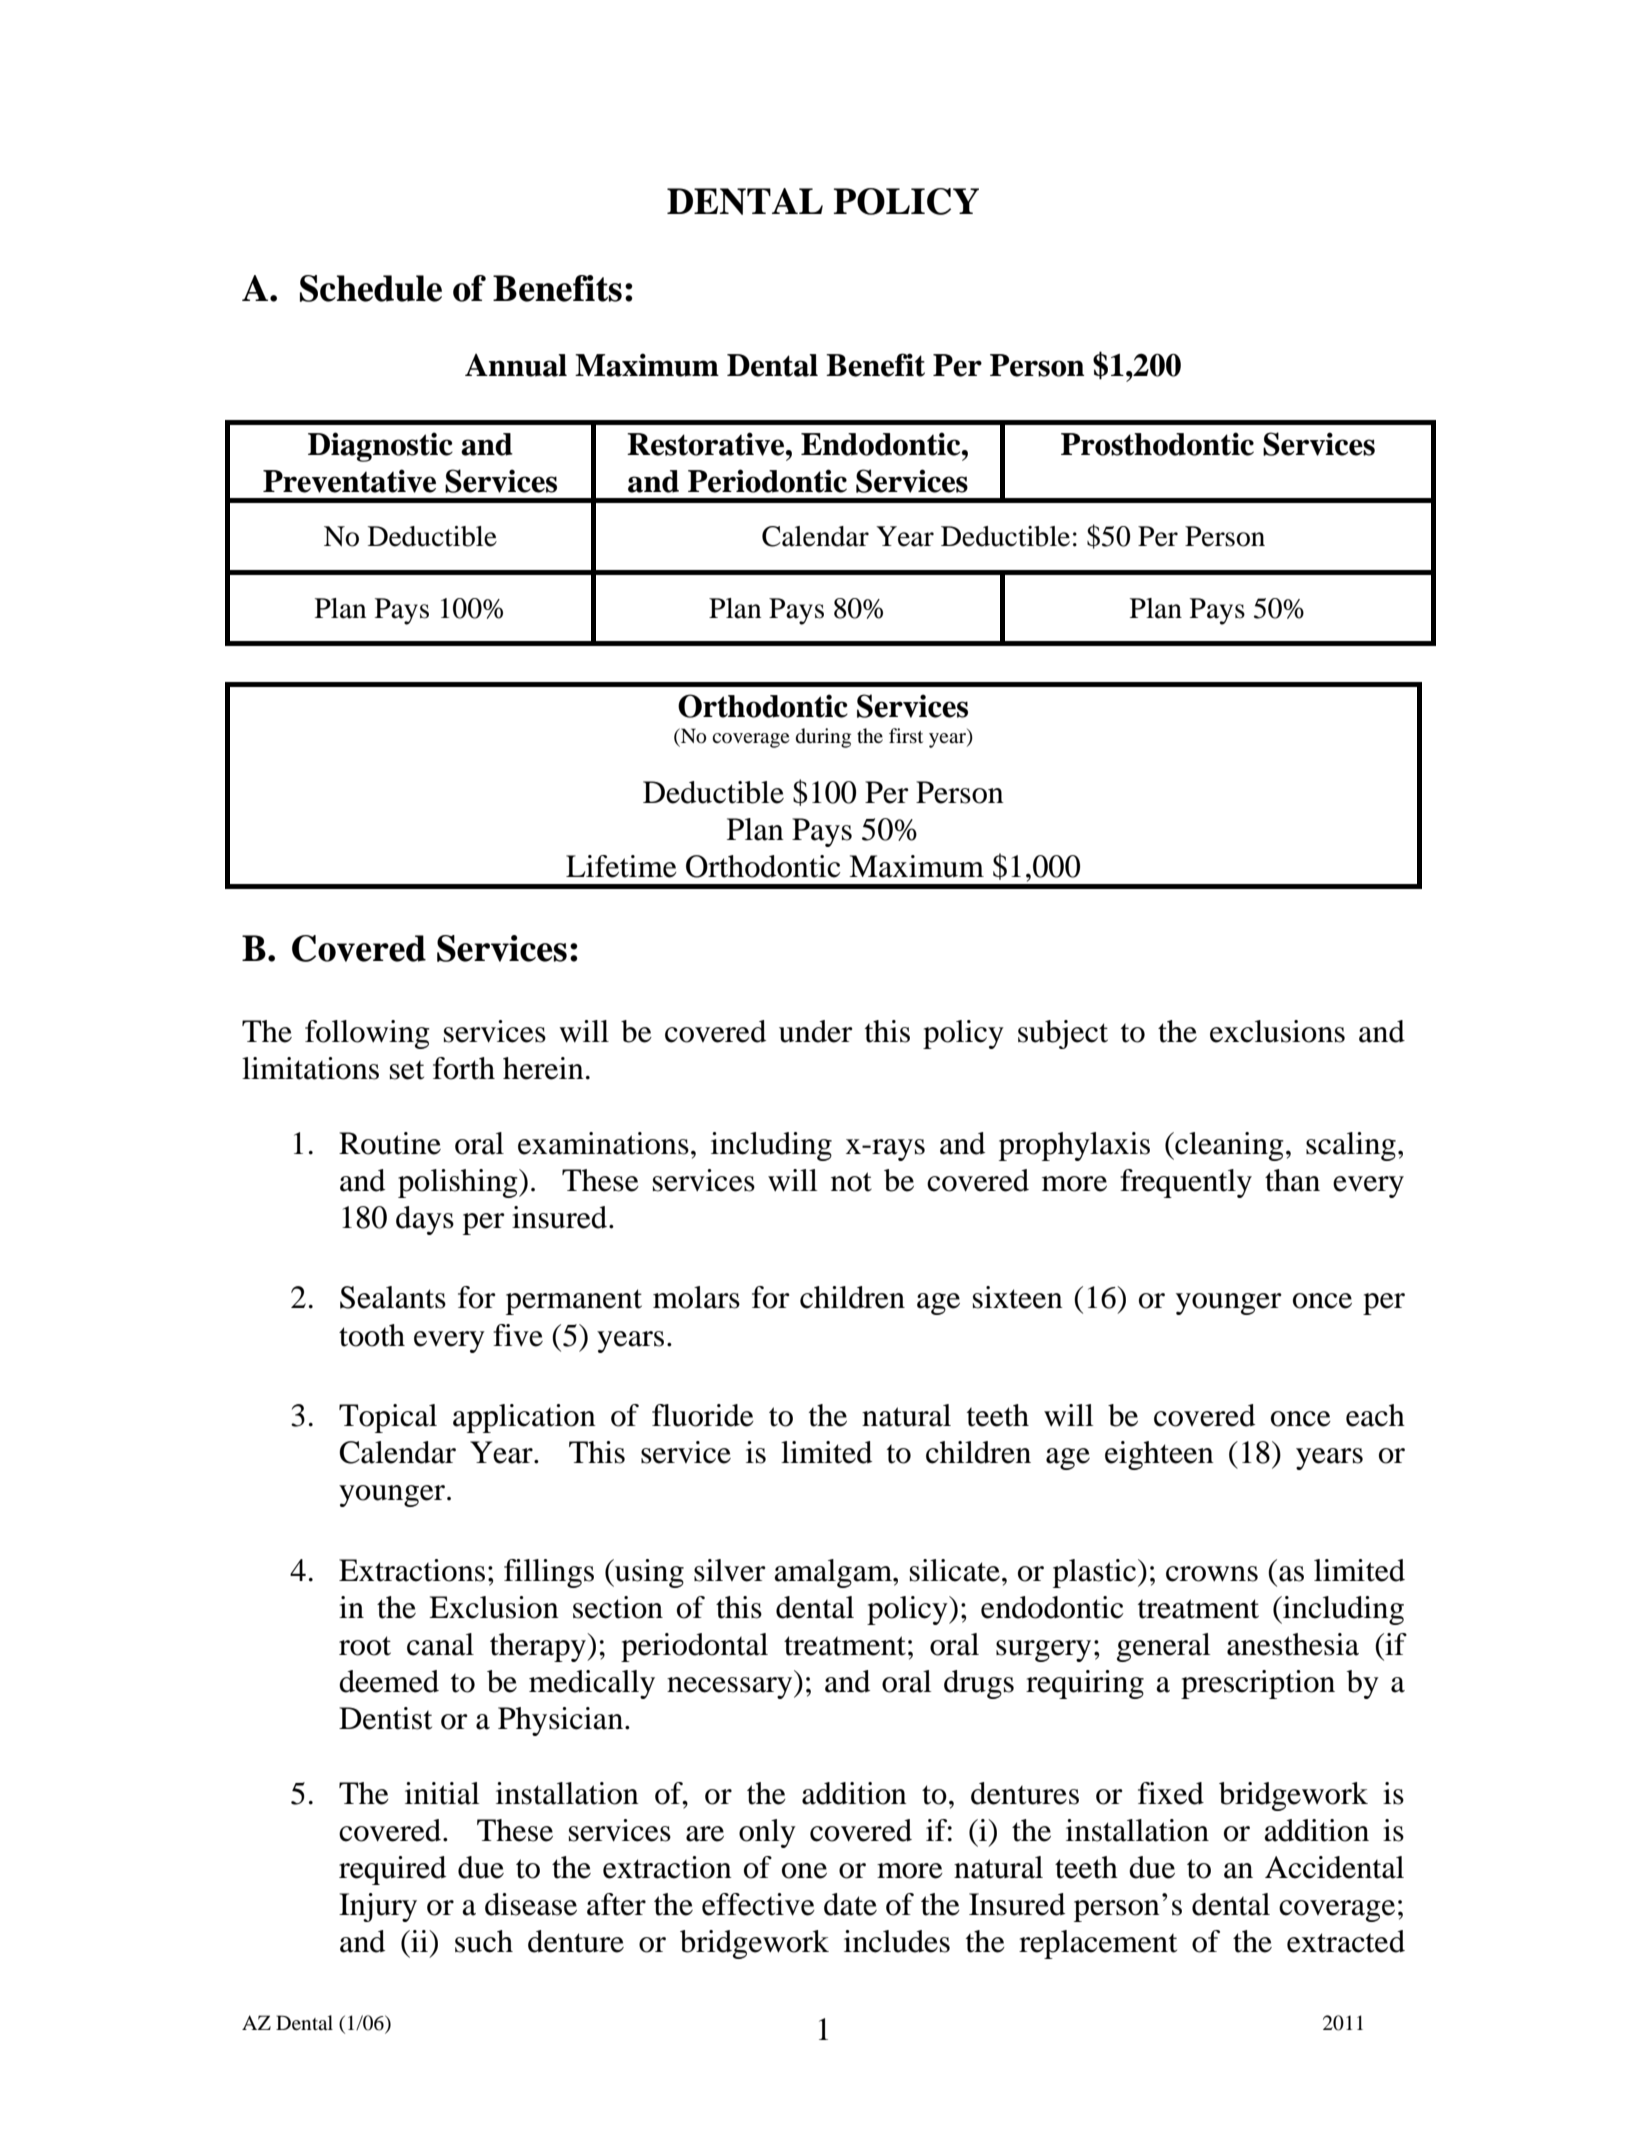  I want to click on Topical, so click(388, 1418).
